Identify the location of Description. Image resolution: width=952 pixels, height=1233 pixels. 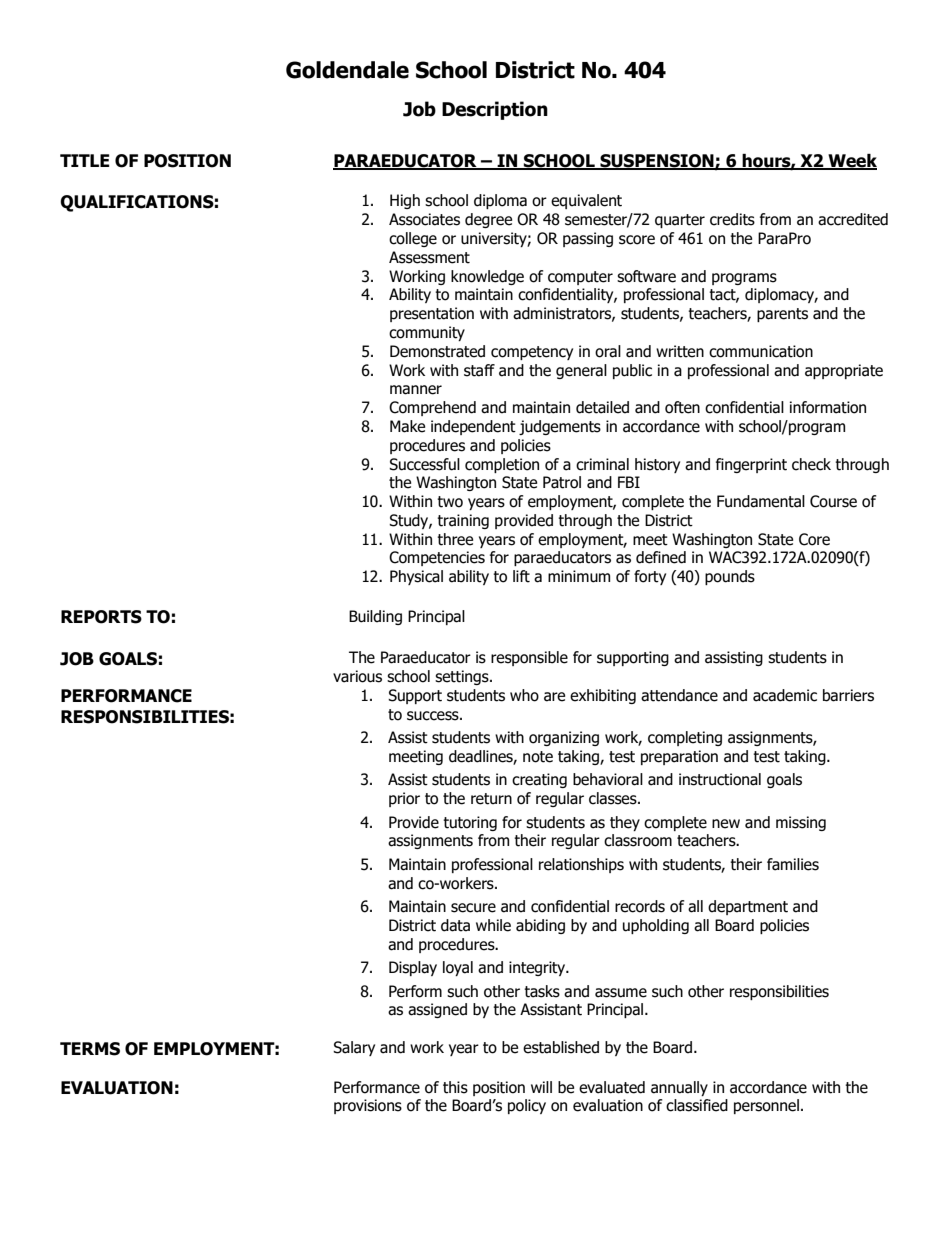
(495, 110).
